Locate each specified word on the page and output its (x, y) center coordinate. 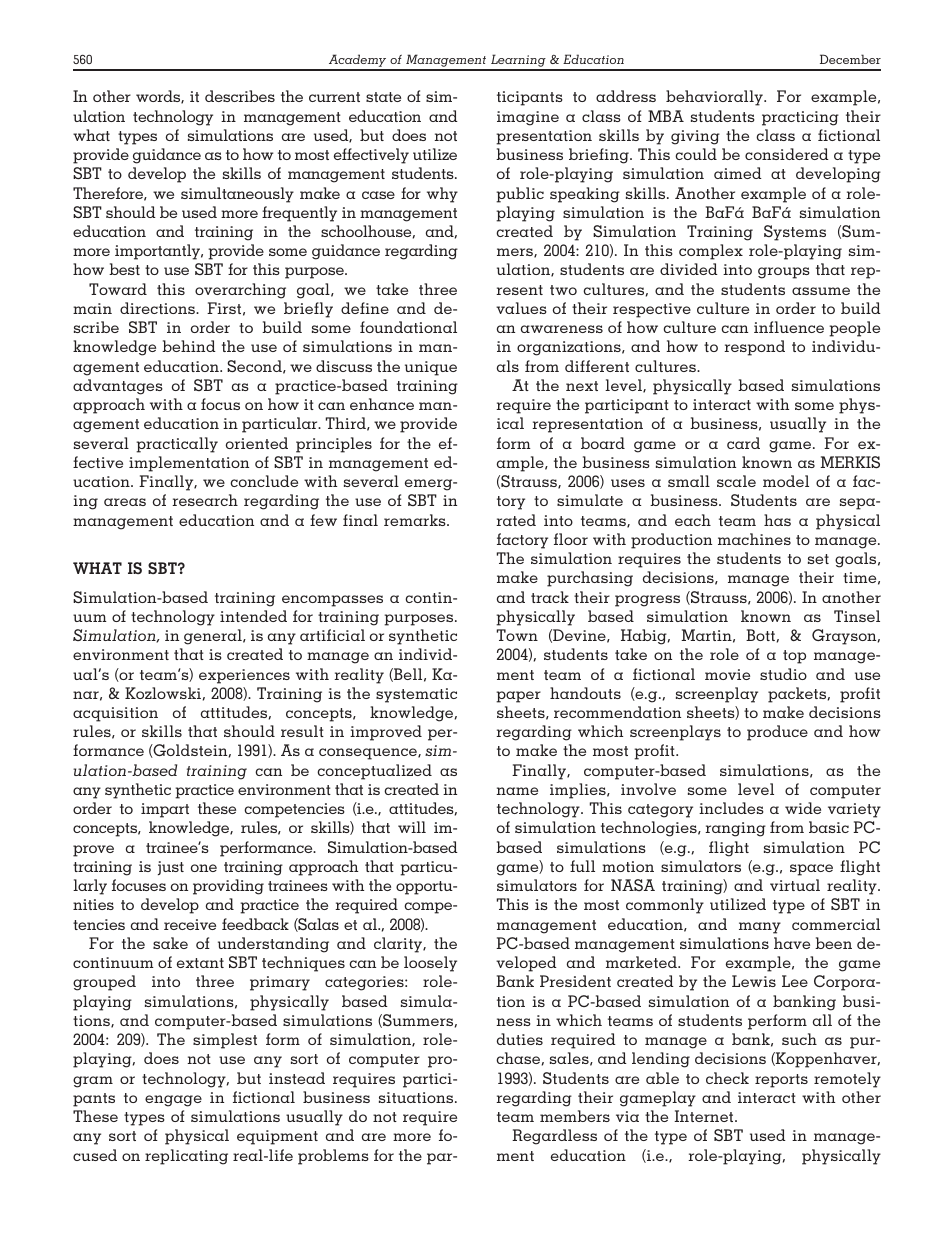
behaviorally (715, 98)
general (214, 637)
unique (431, 368)
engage (173, 1101)
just (171, 868)
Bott (760, 635)
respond (754, 348)
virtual (795, 885)
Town (517, 635)
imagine (528, 118)
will (412, 827)
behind (189, 346)
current (334, 97)
